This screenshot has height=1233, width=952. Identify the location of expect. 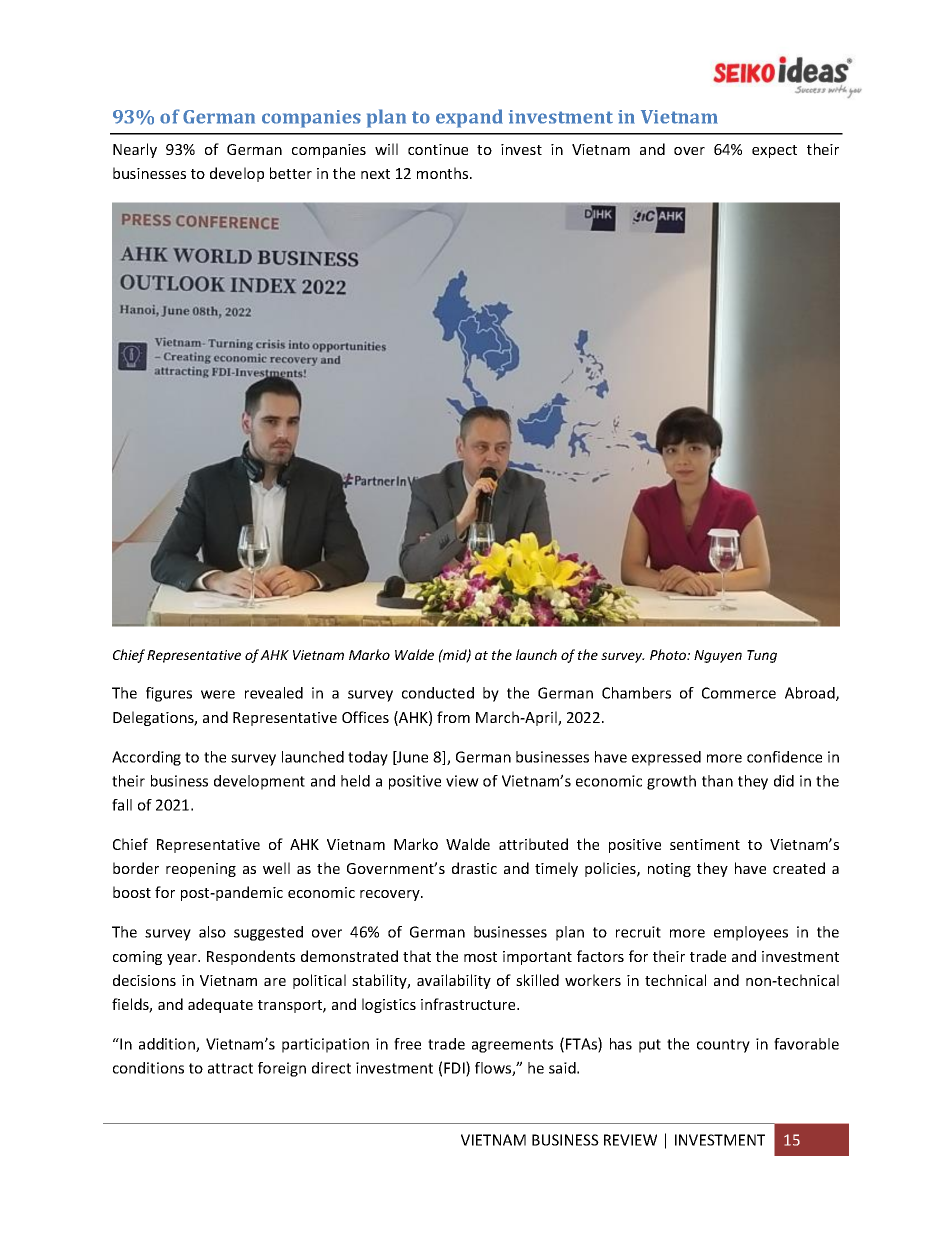
(774, 151).
